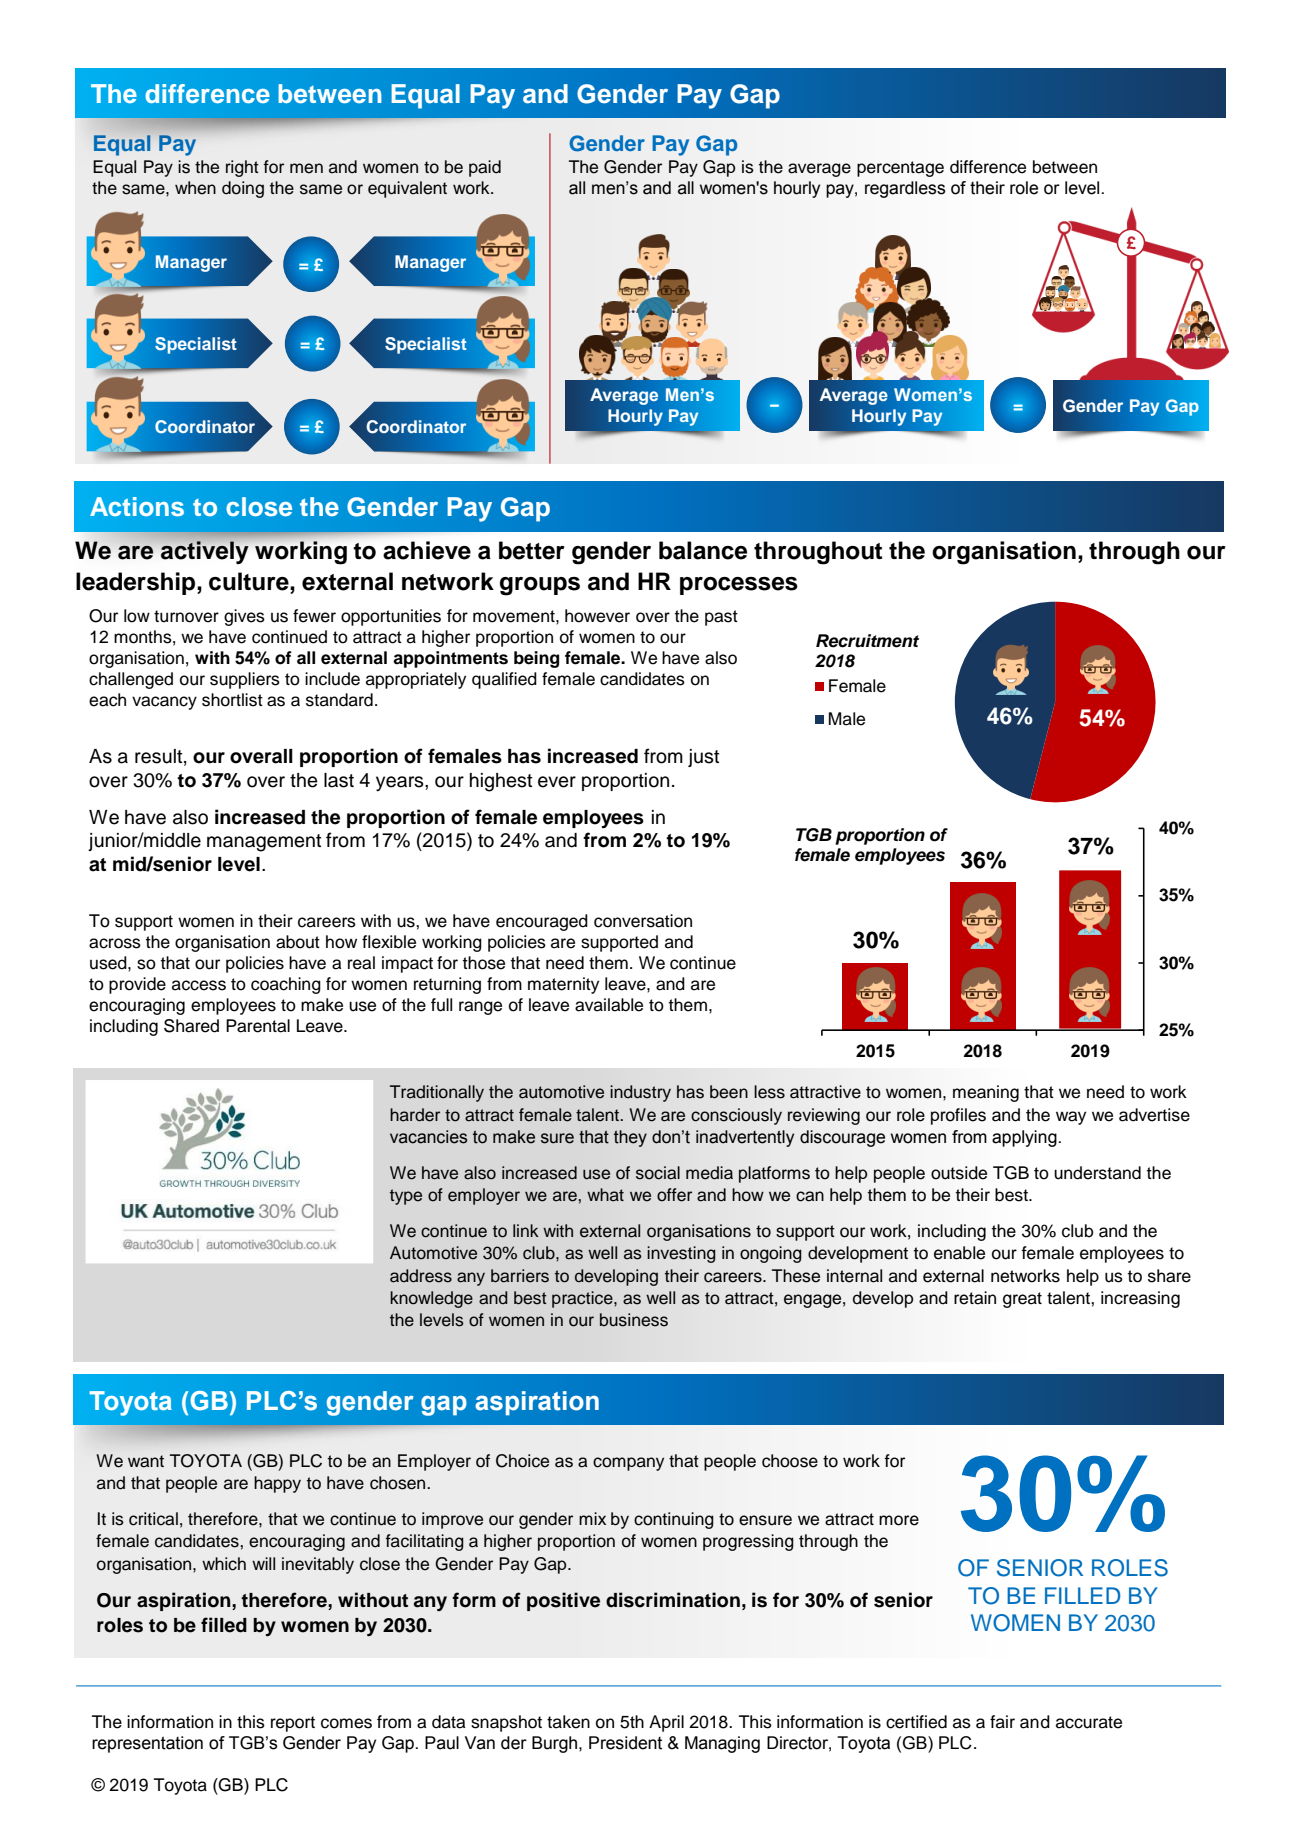 The image size is (1302, 1841). What do you see at coordinates (900, 169) in the image?
I see `percentage` at bounding box center [900, 169].
